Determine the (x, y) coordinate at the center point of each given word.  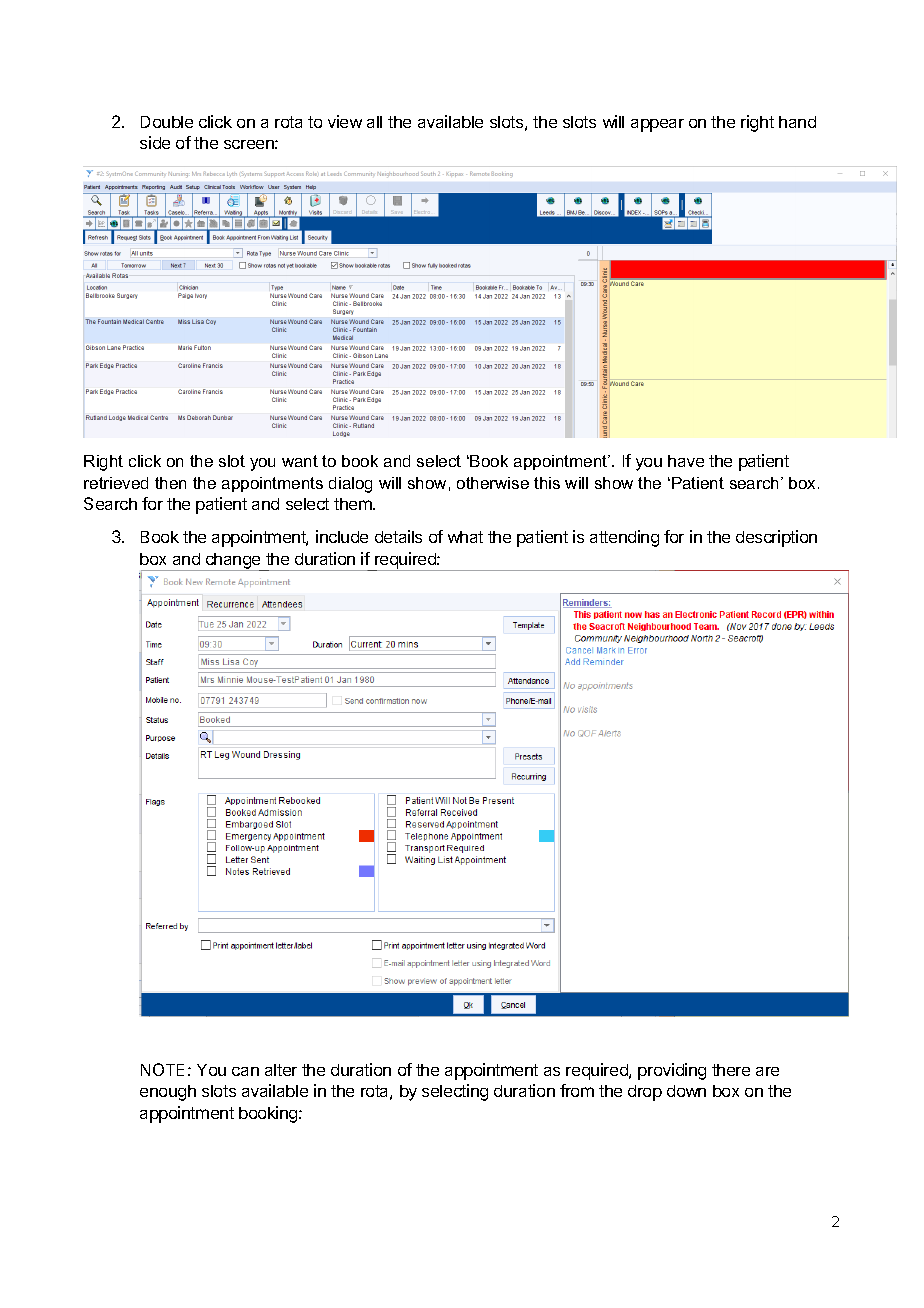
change (233, 562)
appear (657, 125)
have (686, 461)
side (155, 142)
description (776, 538)
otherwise (493, 483)
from (577, 1090)
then (170, 483)
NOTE (162, 1069)
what (465, 537)
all (374, 122)
